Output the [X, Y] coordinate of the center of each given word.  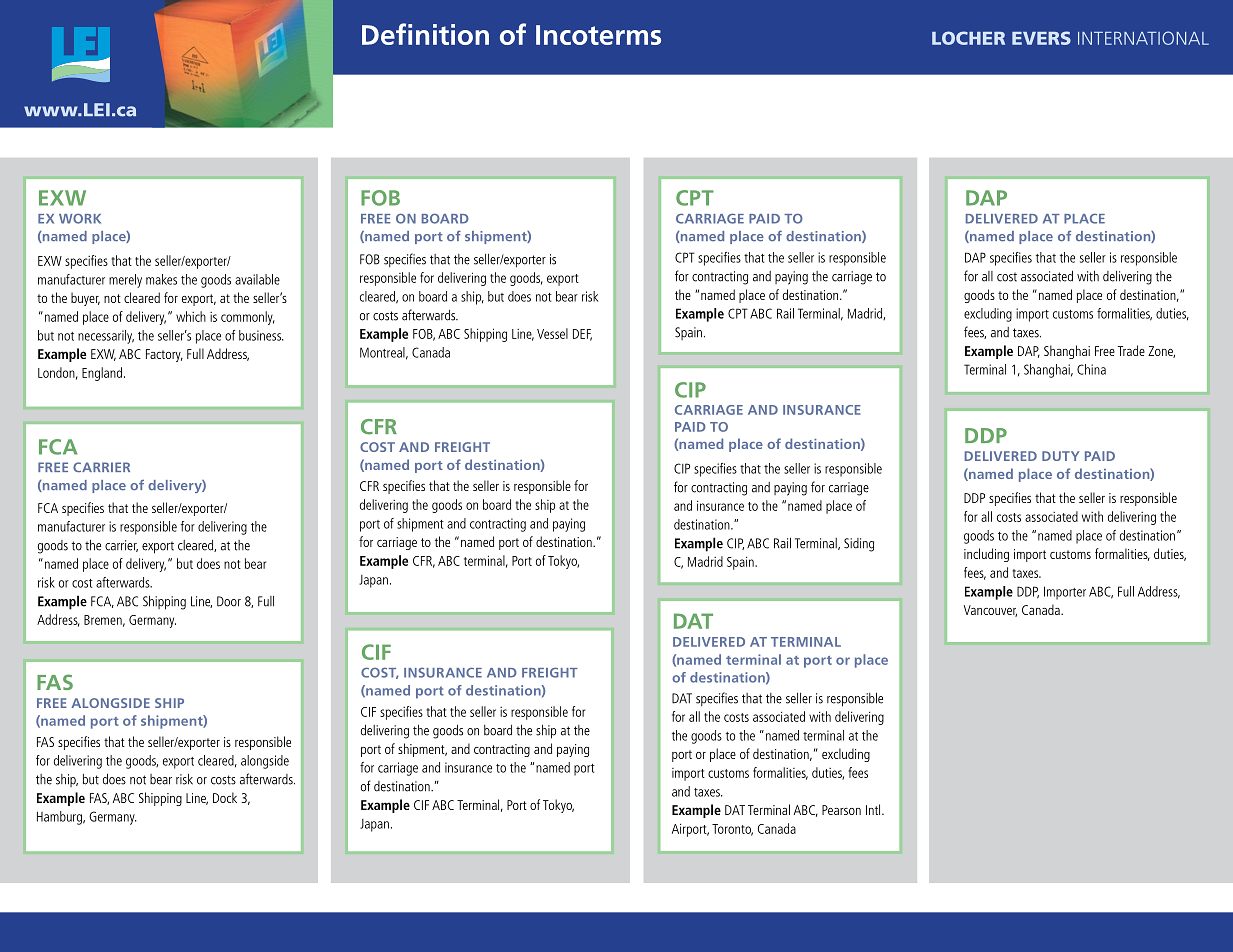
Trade [1131, 350]
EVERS [1041, 38]
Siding [859, 545]
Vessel [552, 333]
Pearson [841, 810]
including [986, 555]
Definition [425, 34]
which [191, 316]
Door [229, 601]
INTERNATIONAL [1143, 38]
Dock [225, 797]
